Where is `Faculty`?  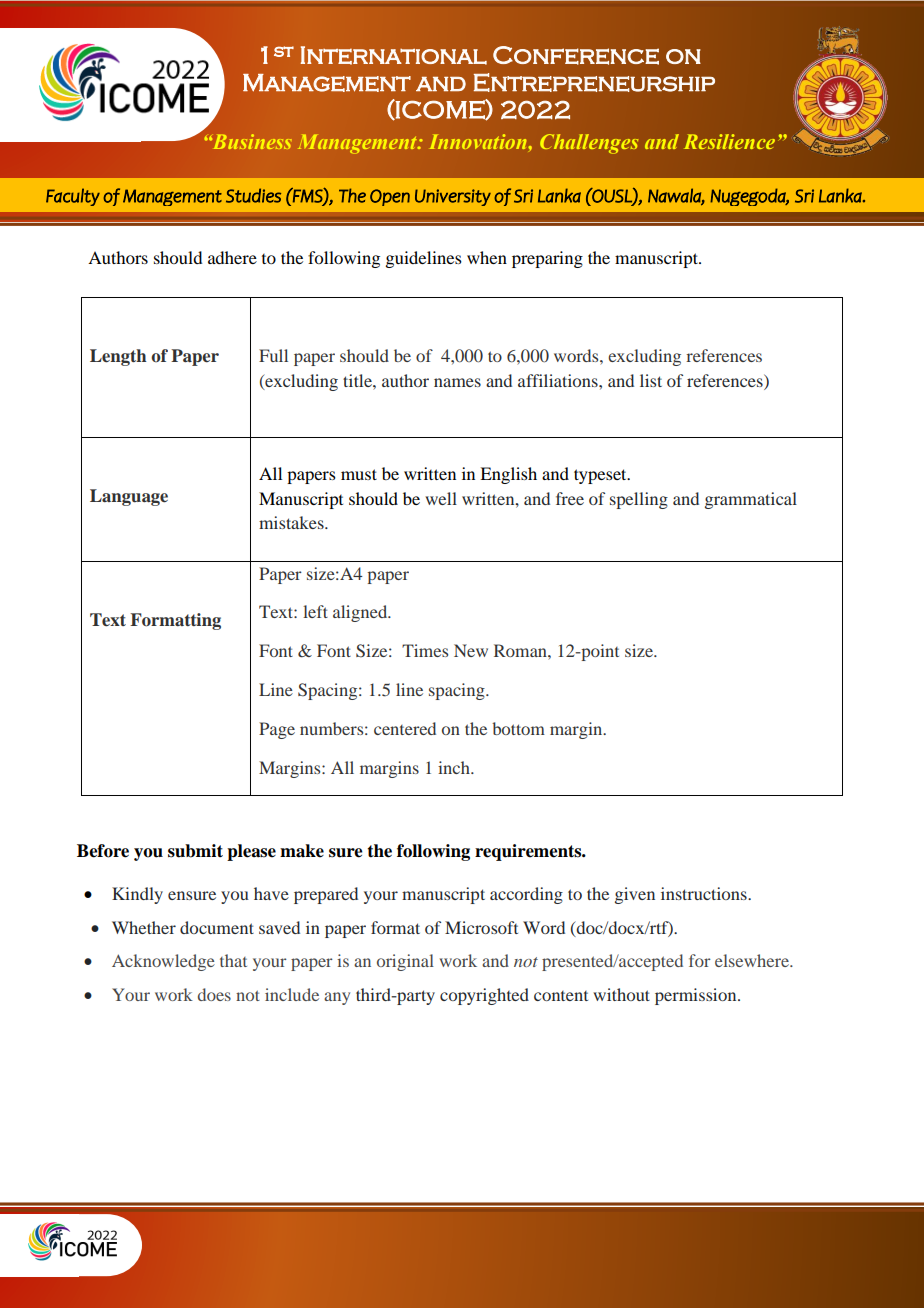 Faculty is located at coordinates (73, 197).
